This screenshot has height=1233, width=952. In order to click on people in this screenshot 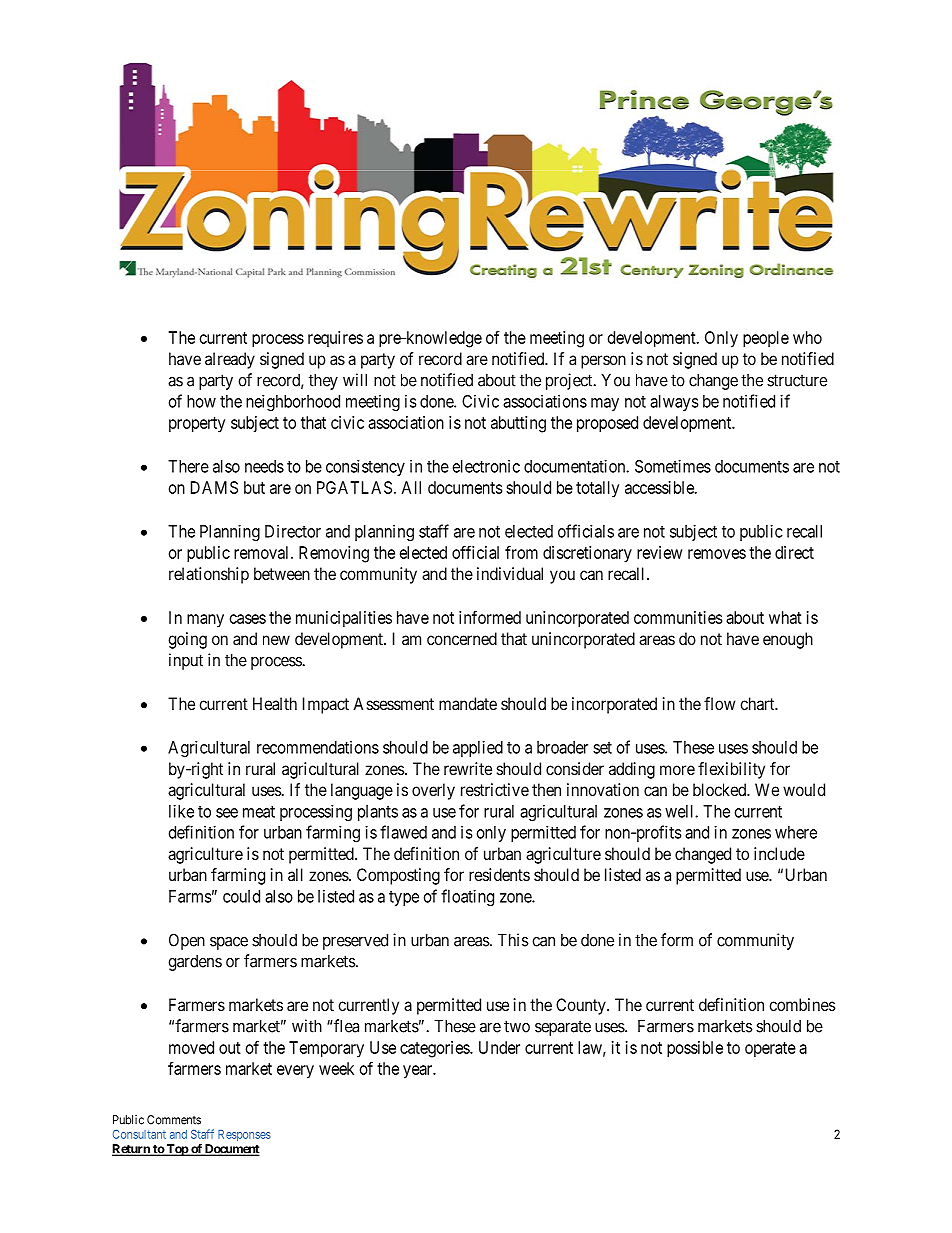, I will do `click(766, 339)`.
